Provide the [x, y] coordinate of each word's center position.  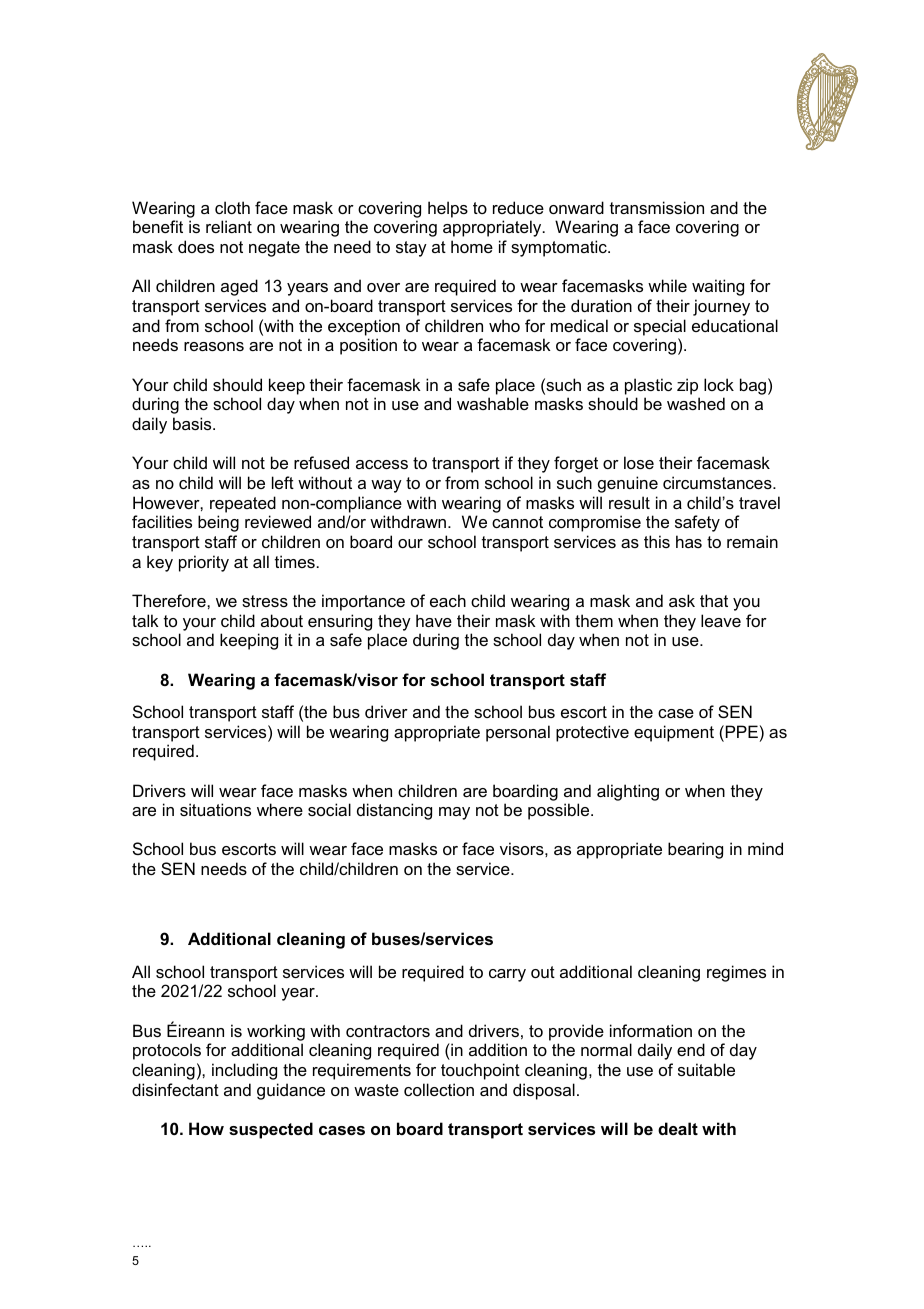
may [454, 813]
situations [215, 809]
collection [439, 1089]
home [472, 246]
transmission [657, 207]
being [218, 523]
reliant [229, 226]
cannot [517, 522]
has [689, 541]
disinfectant [175, 1089]
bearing [695, 850]
